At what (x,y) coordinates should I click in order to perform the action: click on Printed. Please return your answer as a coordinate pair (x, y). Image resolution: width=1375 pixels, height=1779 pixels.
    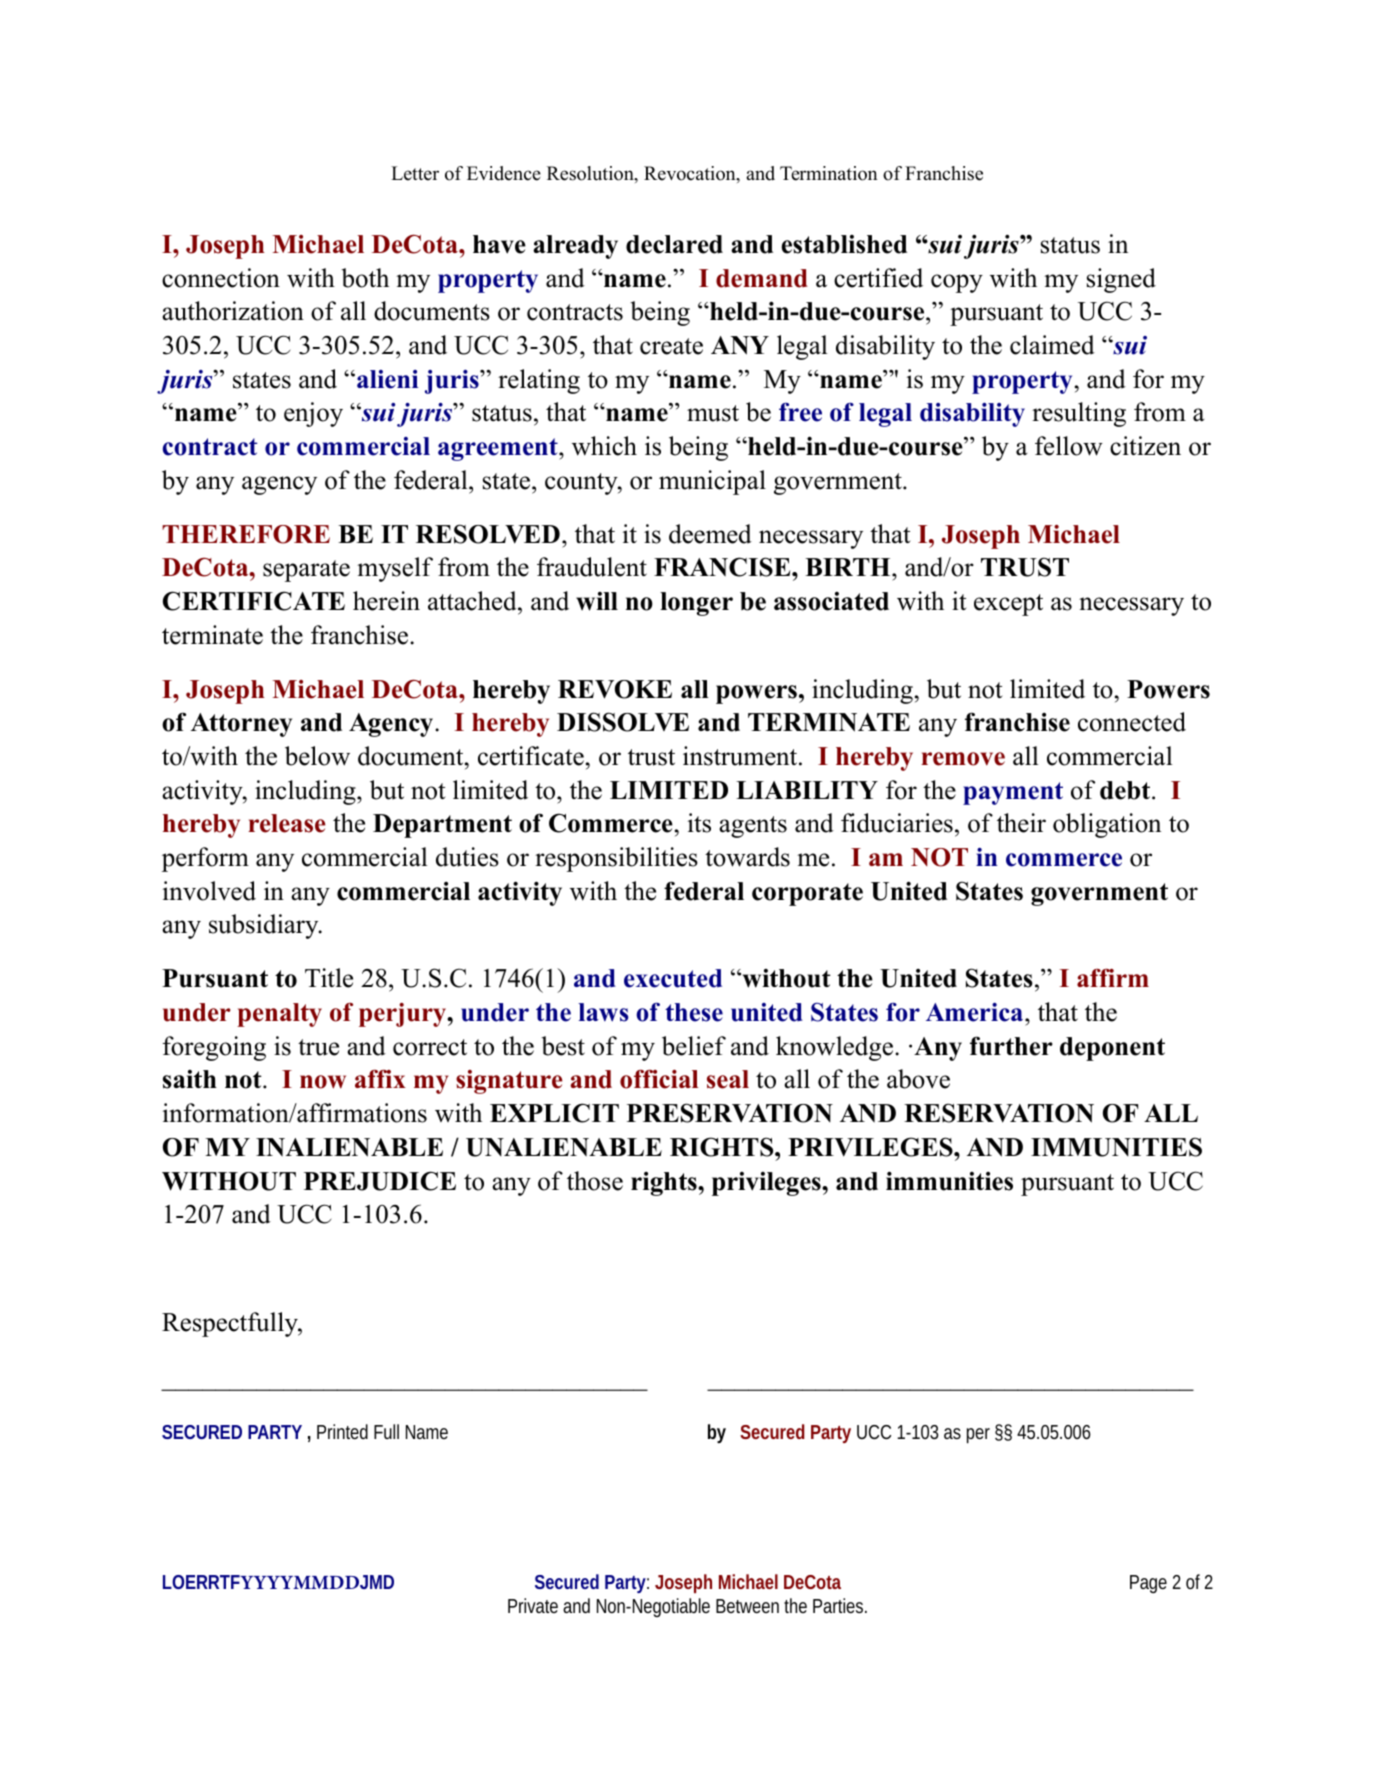
    Looking at the image, I should click on (342, 1431).
